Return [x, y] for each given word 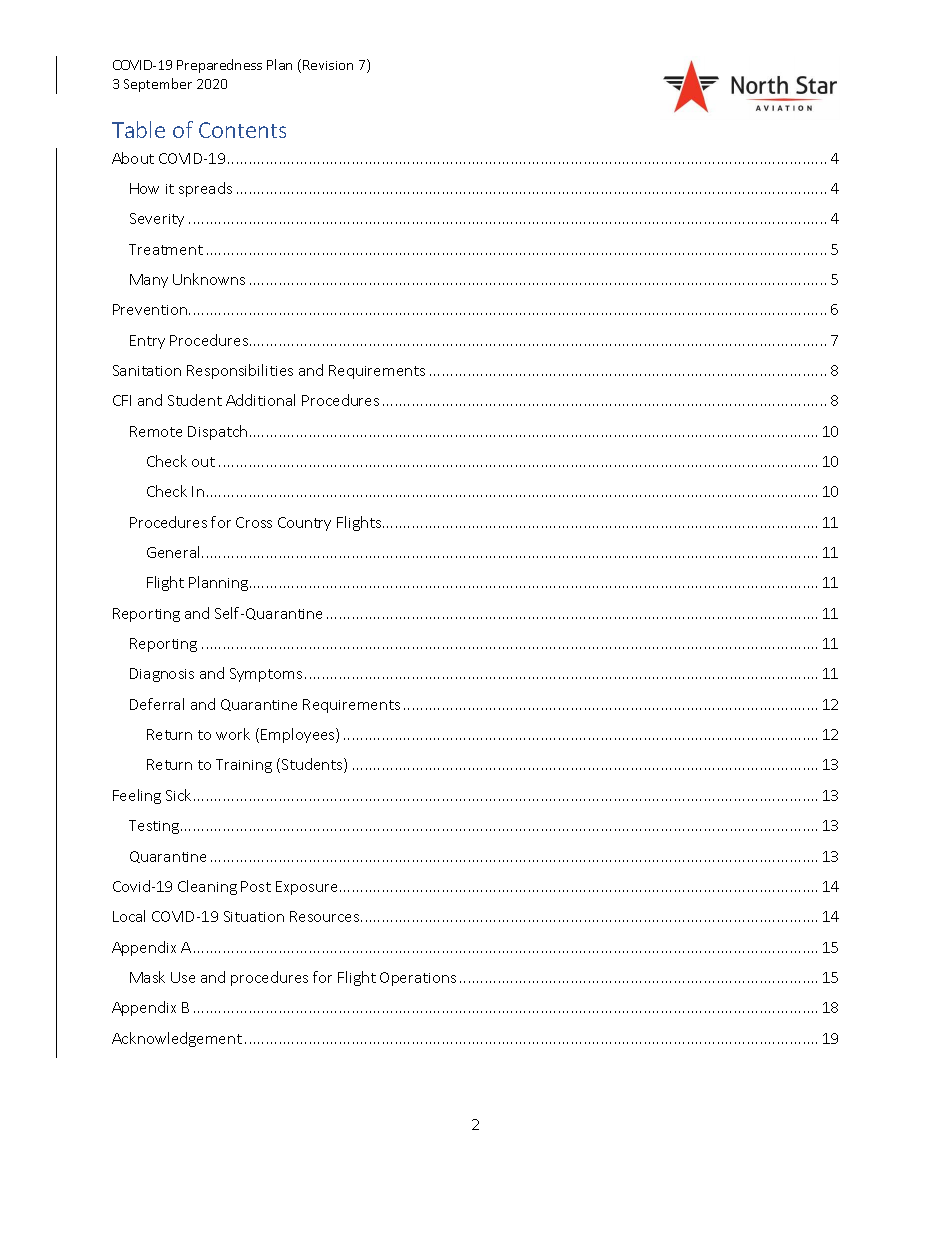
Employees [299, 735]
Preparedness [219, 66]
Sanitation [147, 370]
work [233, 734]
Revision [328, 65]
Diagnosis [162, 675]
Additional [260, 400]
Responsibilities [240, 371]
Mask [147, 977]
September [158, 85]
